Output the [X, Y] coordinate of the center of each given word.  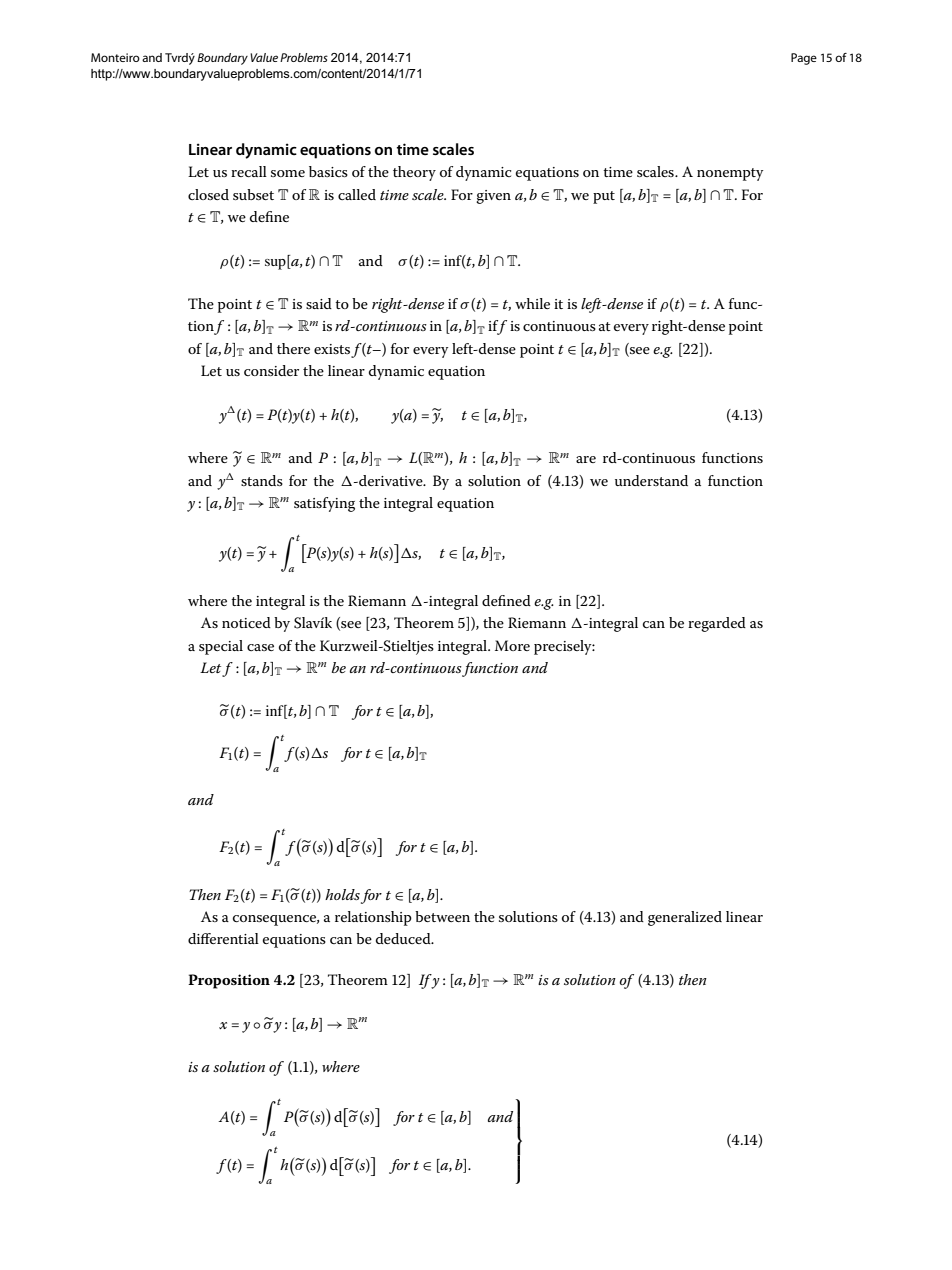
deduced [404, 938]
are [586, 459]
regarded [717, 624]
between [442, 916]
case [260, 647]
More [512, 645]
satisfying [324, 504]
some [288, 173]
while [532, 303]
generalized [685, 918]
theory [414, 173]
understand [651, 480]
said [319, 303]
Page [804, 59]
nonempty [730, 174]
